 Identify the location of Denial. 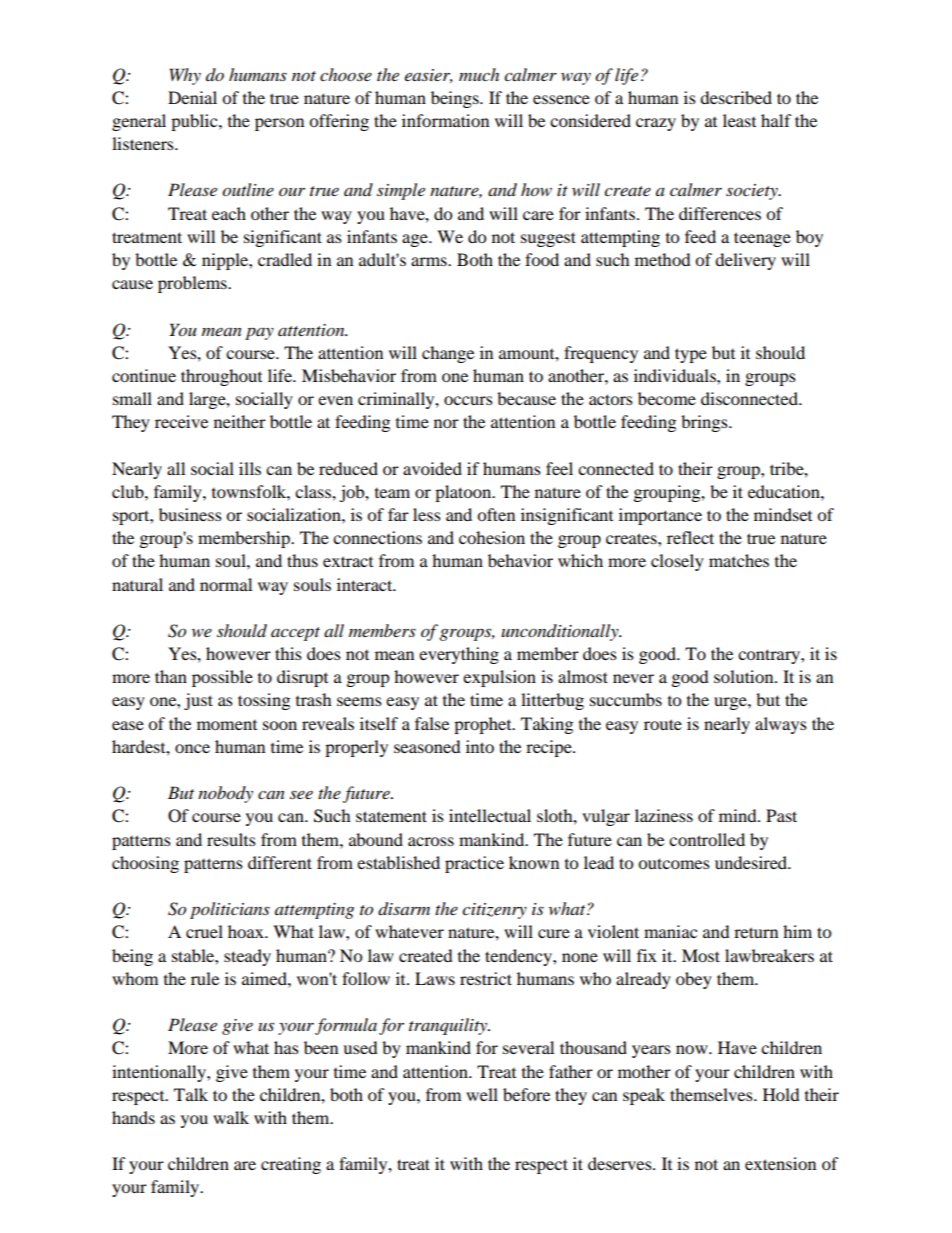
(192, 97).
